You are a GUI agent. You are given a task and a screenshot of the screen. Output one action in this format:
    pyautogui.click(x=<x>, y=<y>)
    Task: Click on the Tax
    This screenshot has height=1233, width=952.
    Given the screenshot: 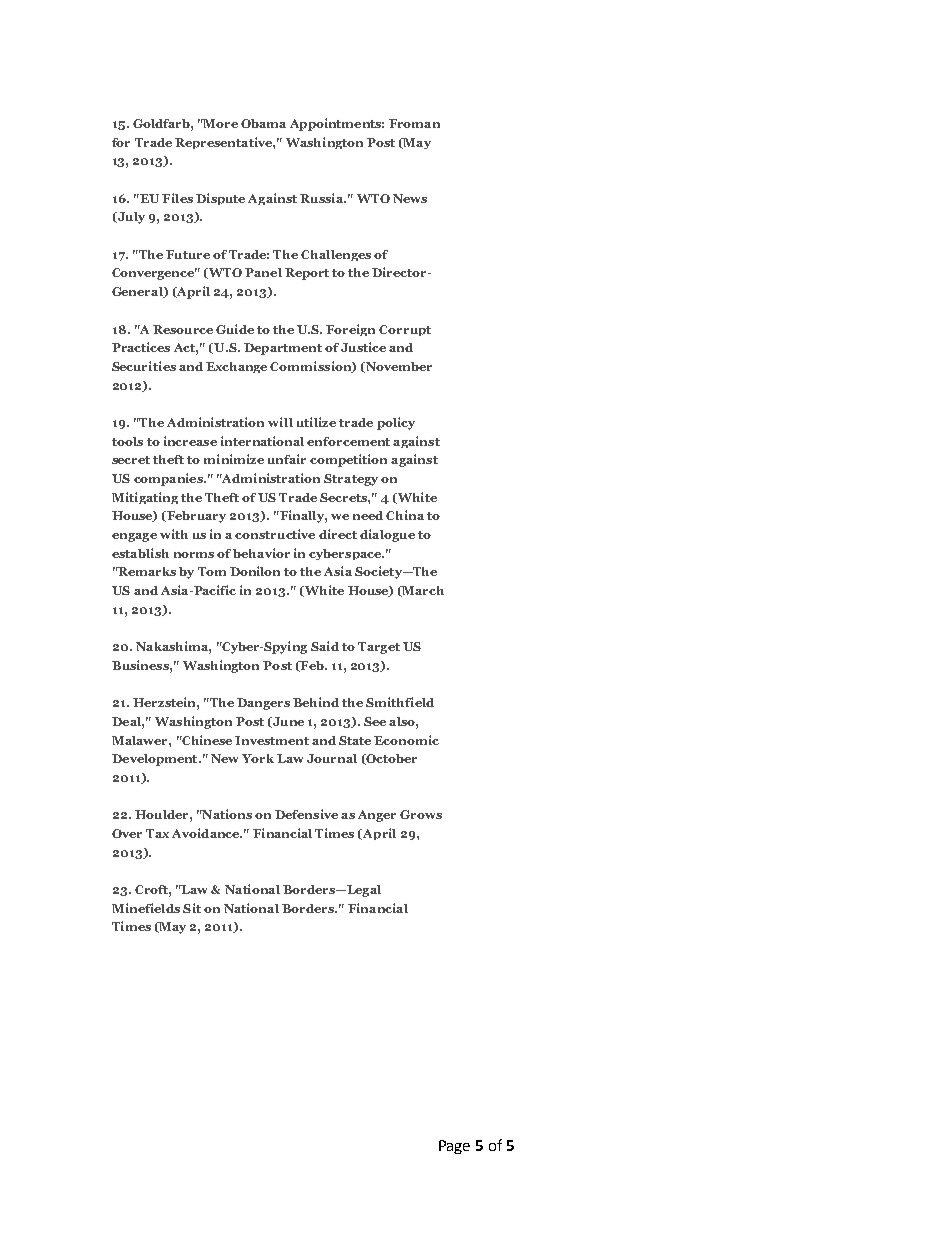 What is the action you would take?
    pyautogui.click(x=157, y=833)
